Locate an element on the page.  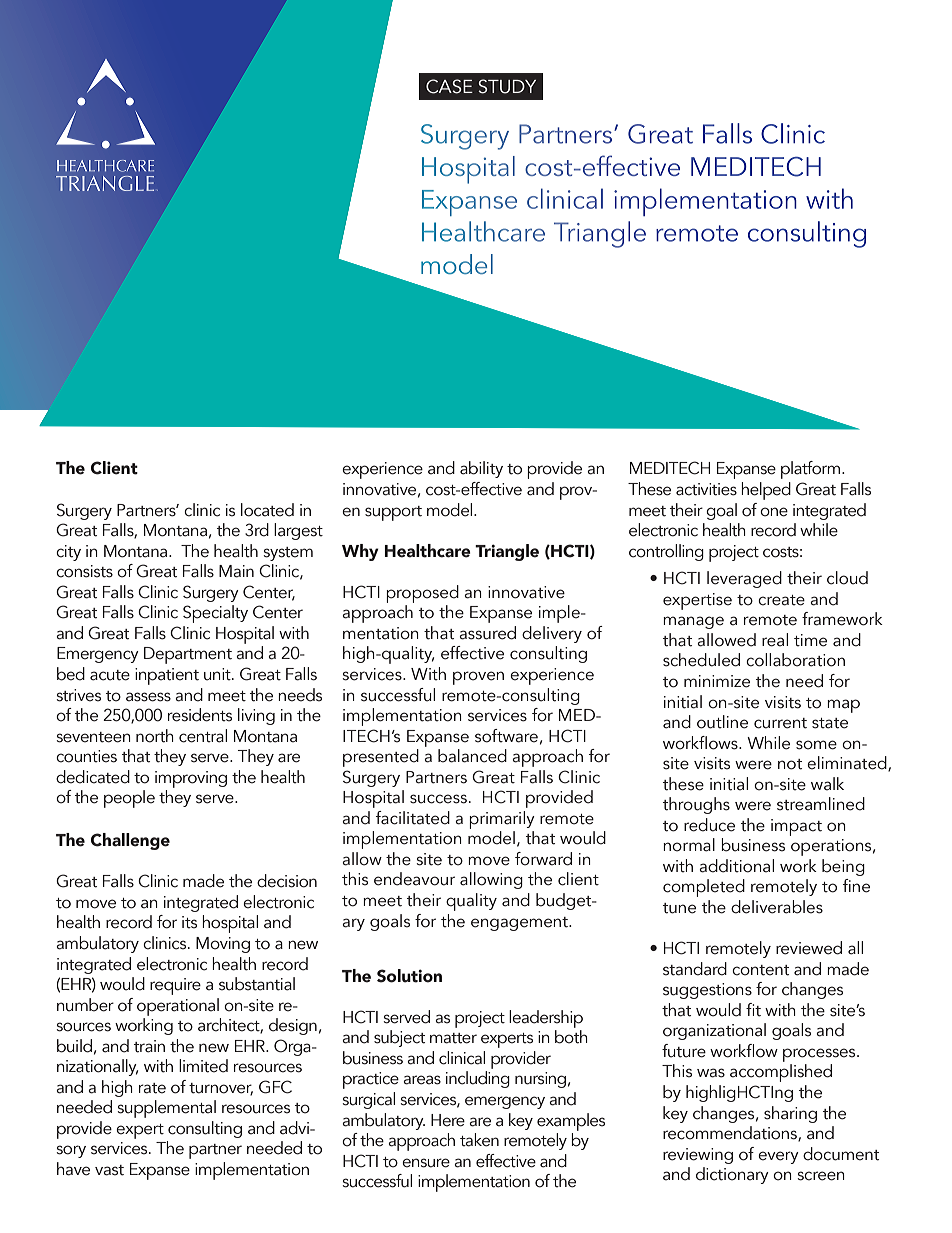
platform is located at coordinates (812, 470).
